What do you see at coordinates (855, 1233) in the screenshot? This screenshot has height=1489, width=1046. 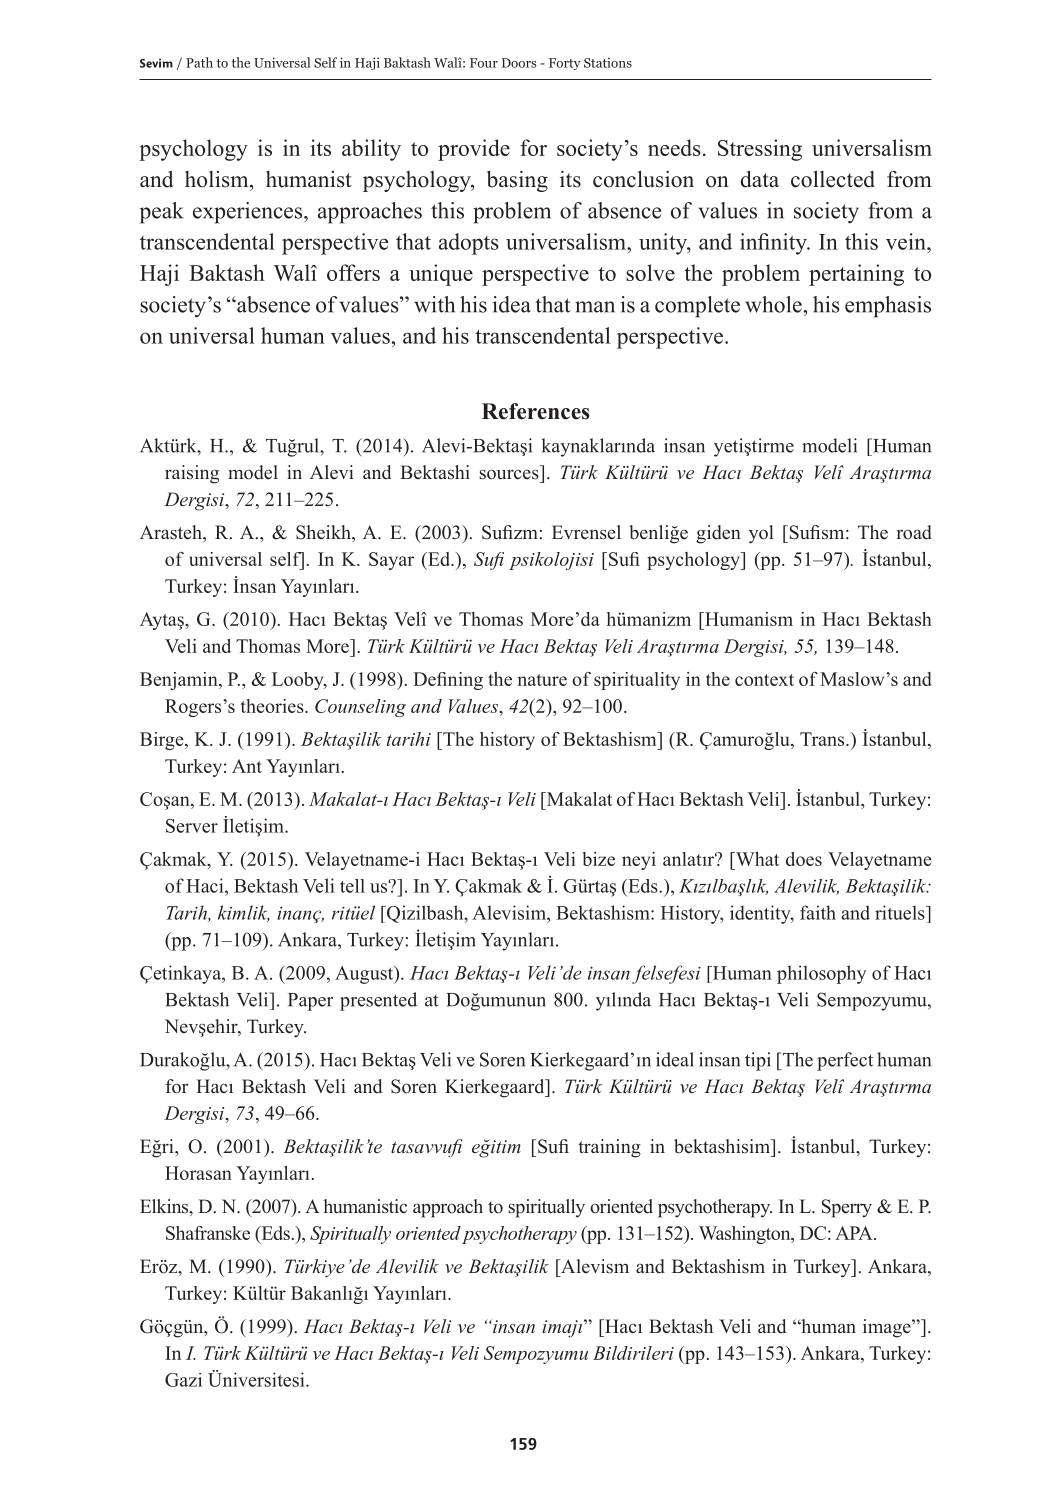 I see `APA` at bounding box center [855, 1233].
